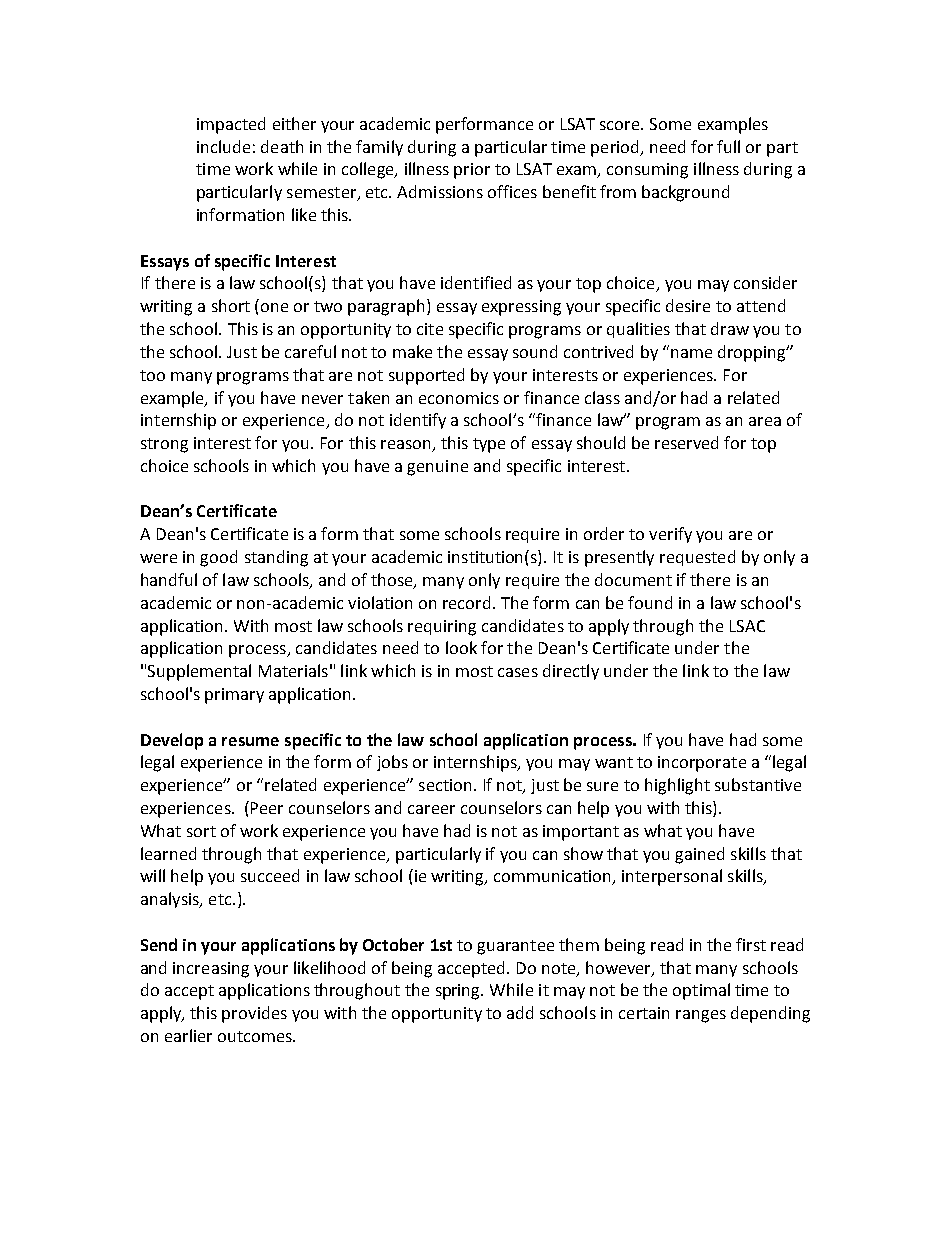 This screenshot has width=952, height=1233. I want to click on include, so click(223, 146).
